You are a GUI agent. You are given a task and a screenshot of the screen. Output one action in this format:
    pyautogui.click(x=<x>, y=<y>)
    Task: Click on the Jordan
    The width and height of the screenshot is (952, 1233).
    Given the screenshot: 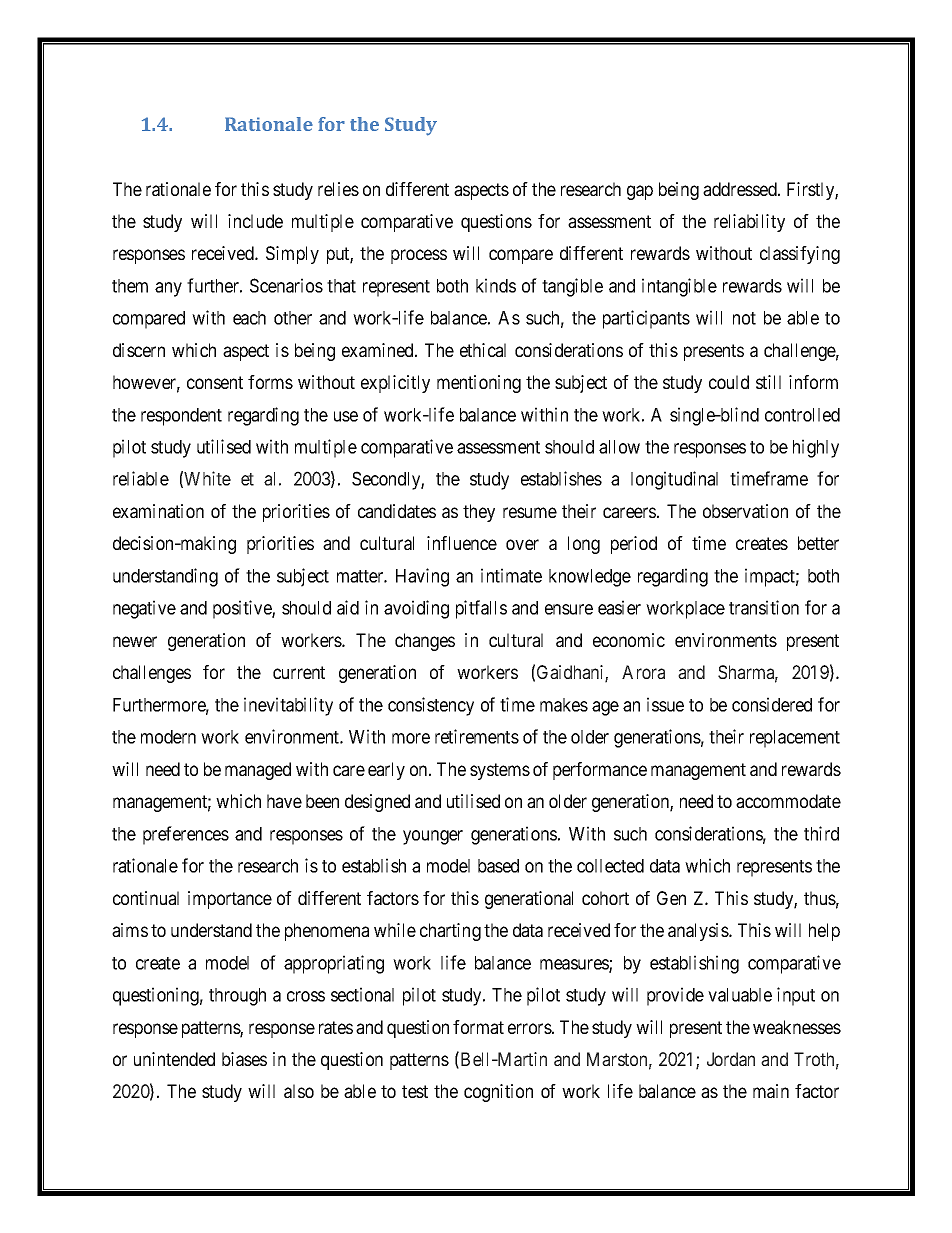 What is the action you would take?
    pyautogui.click(x=731, y=1059)
